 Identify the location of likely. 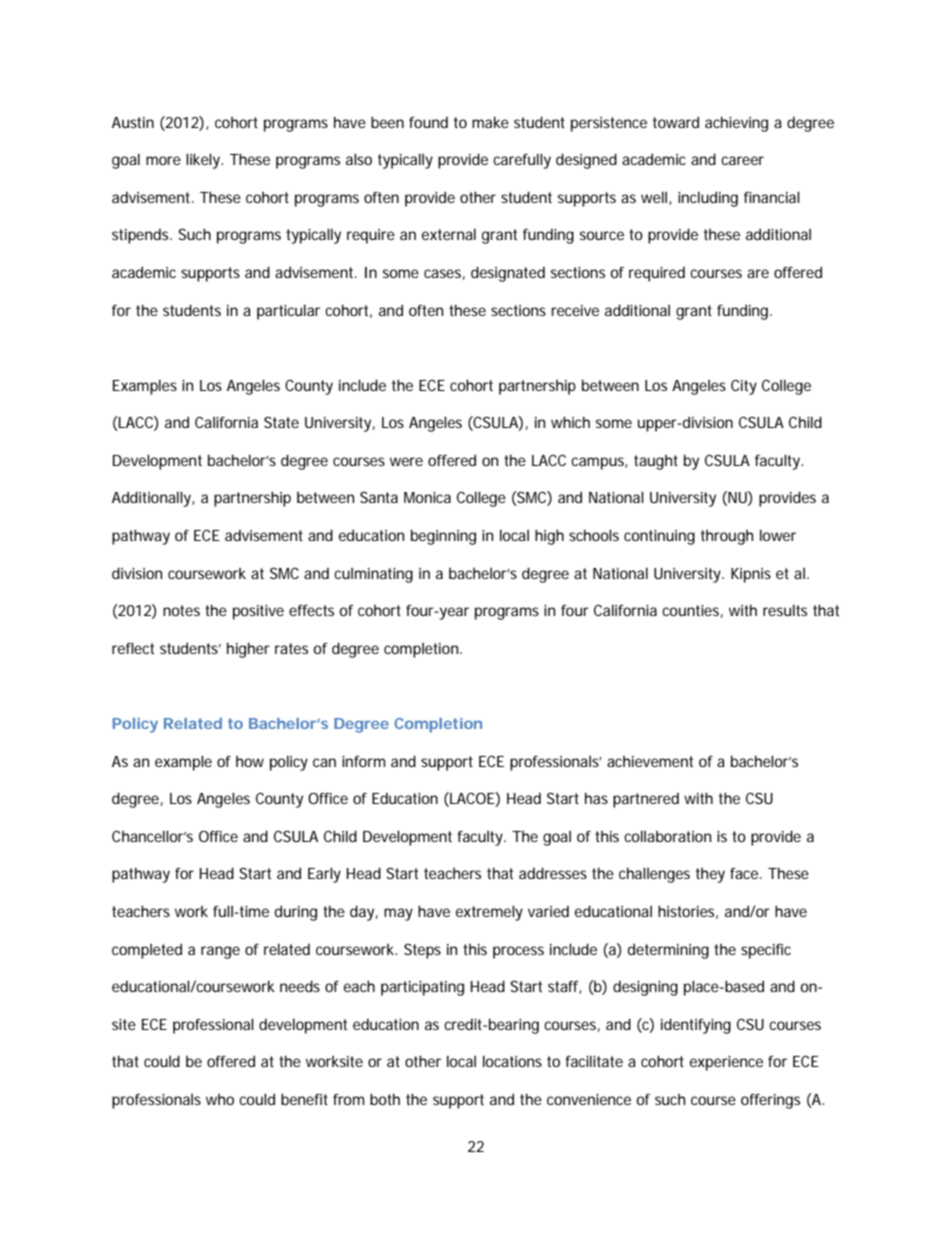
(204, 161).
